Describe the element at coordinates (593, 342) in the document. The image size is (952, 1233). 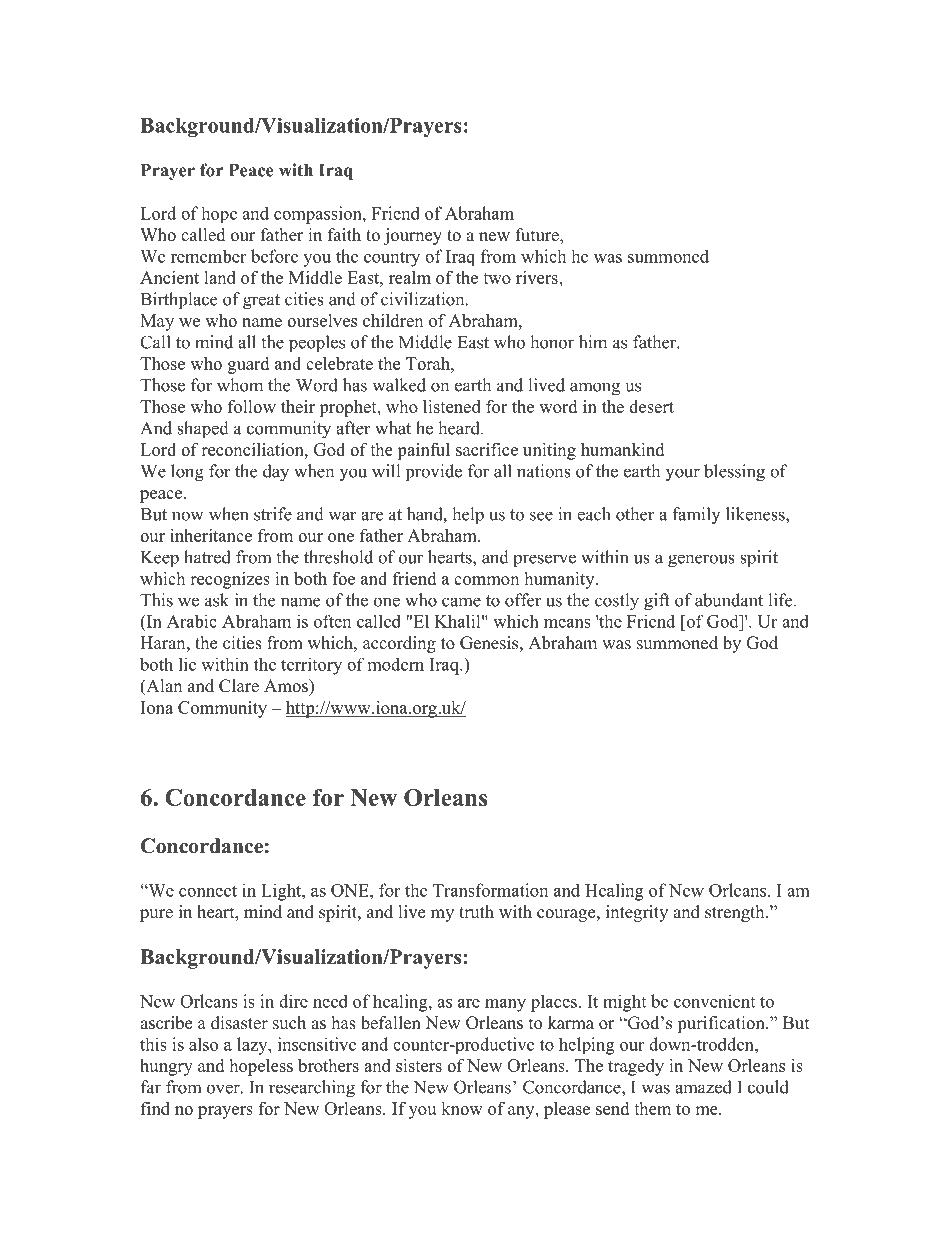
I see `him` at that location.
